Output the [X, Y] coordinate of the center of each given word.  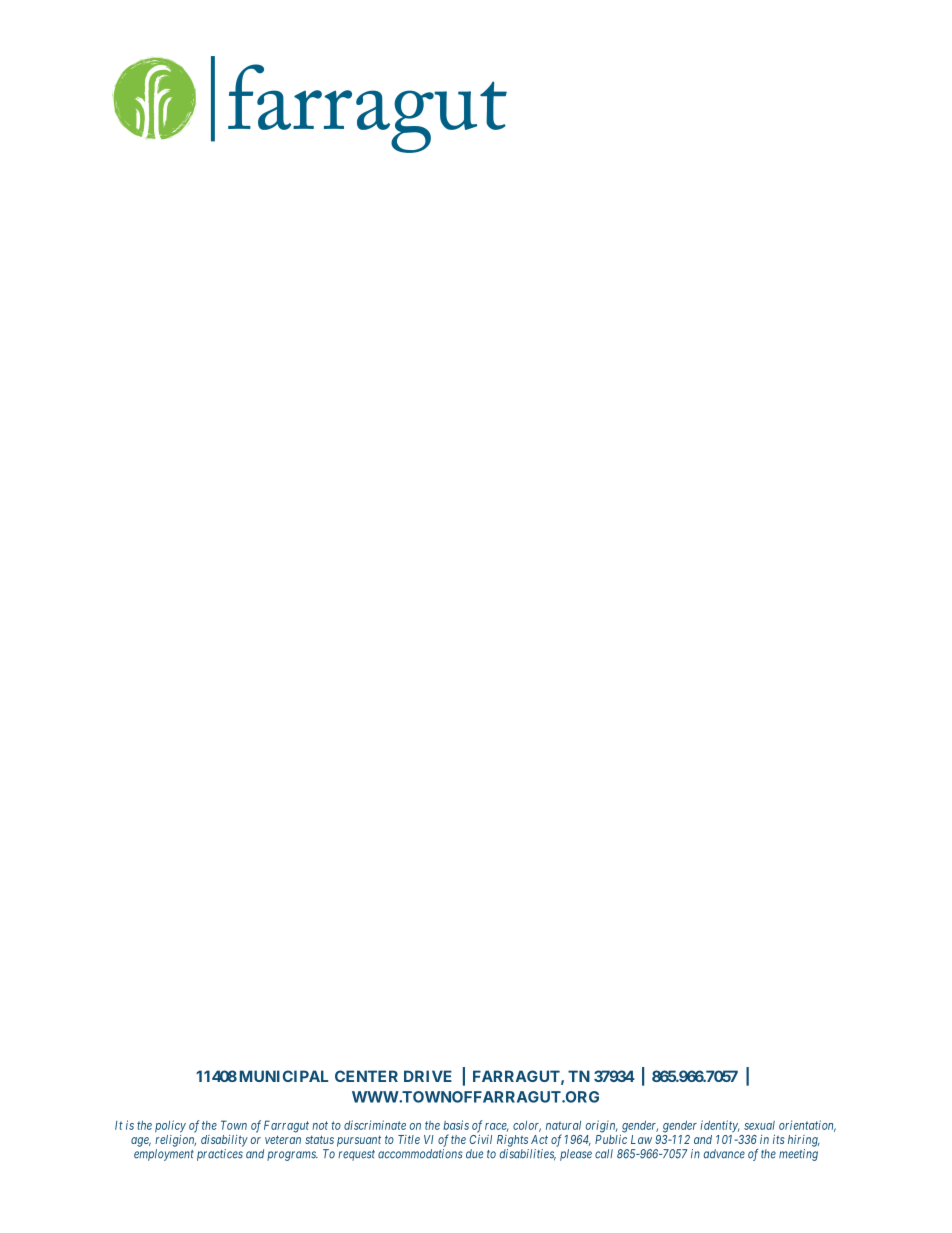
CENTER [366, 1076]
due [474, 1154]
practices [220, 1155]
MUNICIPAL [284, 1076]
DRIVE [428, 1076]
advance [724, 1154]
